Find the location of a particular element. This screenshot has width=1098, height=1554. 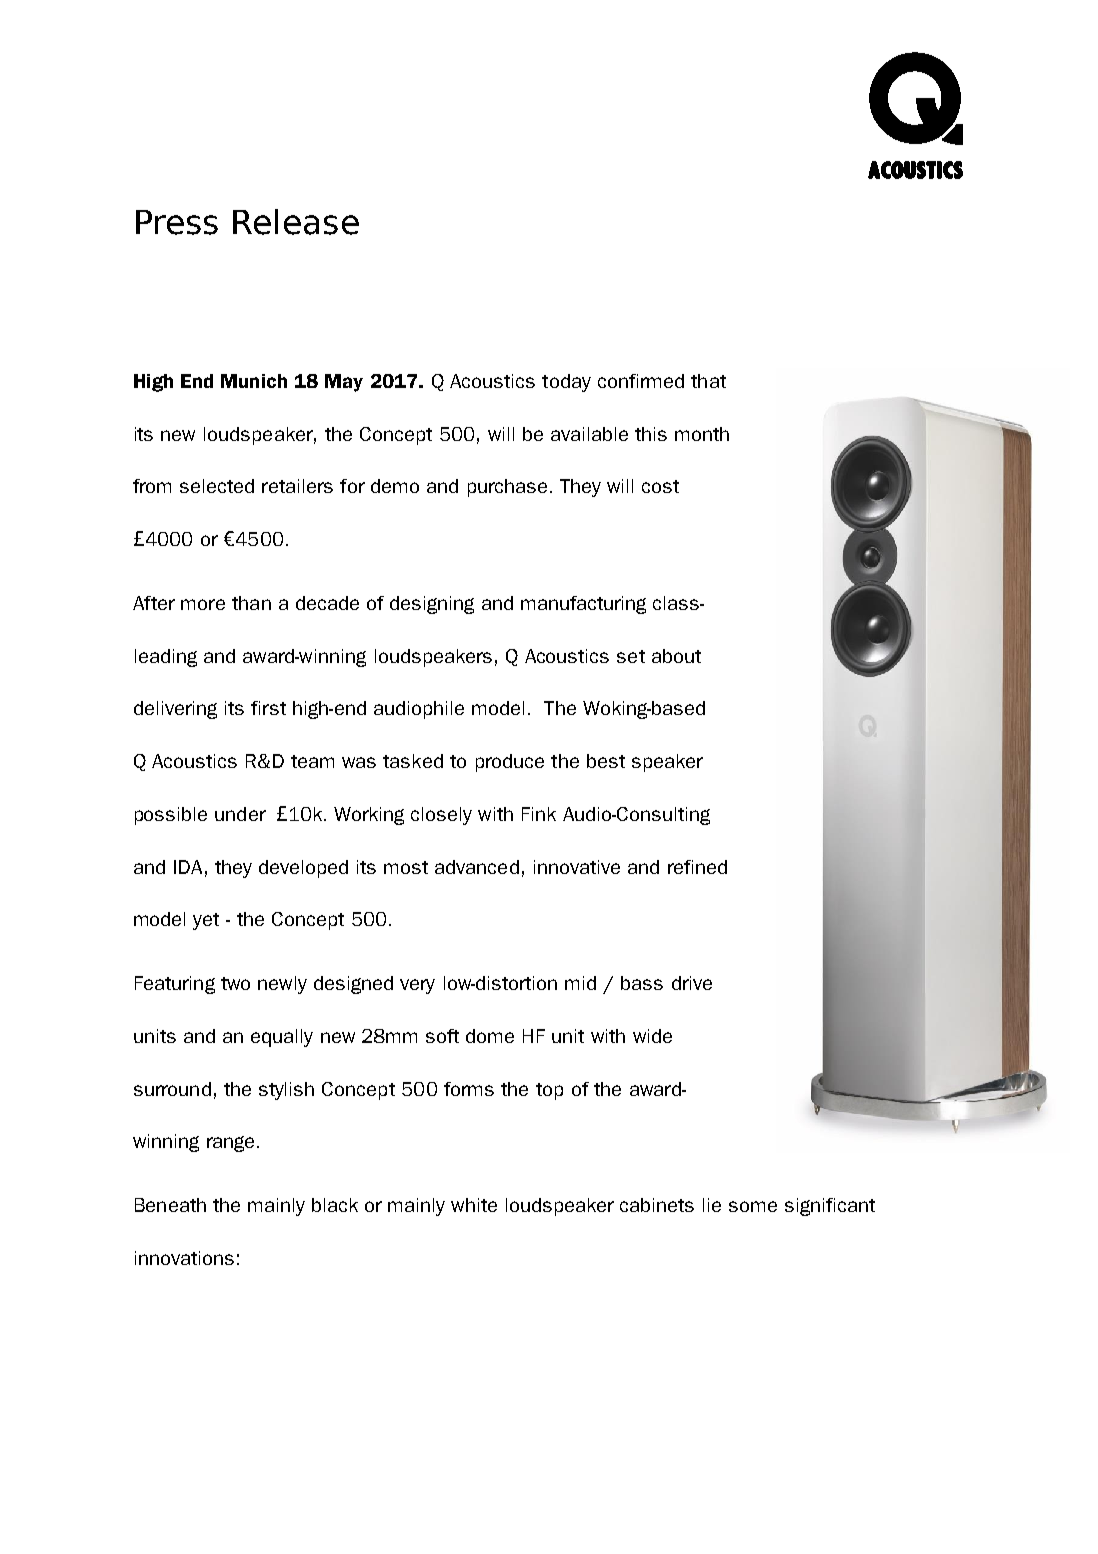

yet is located at coordinates (206, 921).
